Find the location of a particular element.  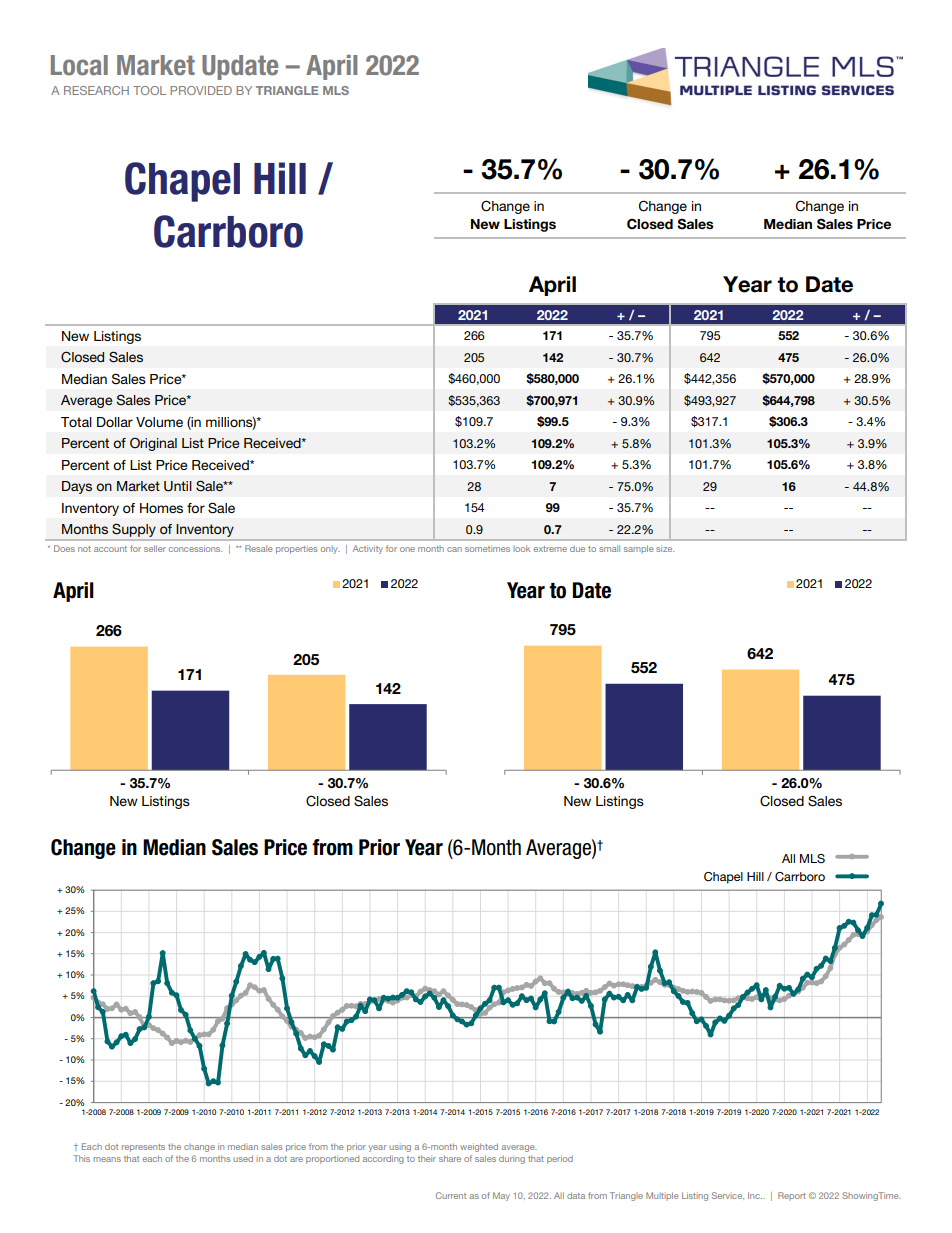

seller is located at coordinates (155, 548).
